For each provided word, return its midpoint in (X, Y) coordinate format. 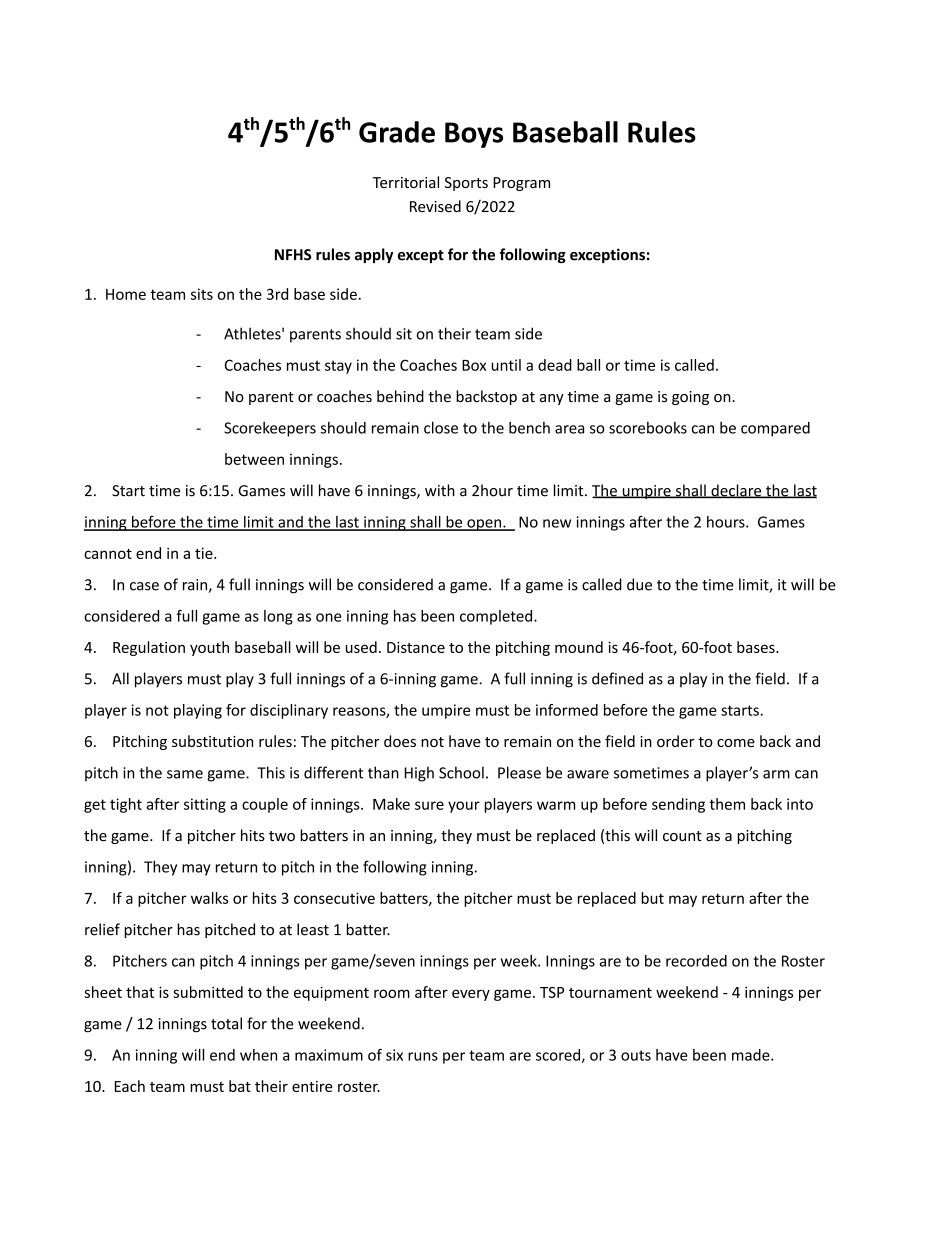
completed (497, 617)
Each (130, 1086)
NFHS (293, 255)
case (144, 586)
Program (521, 184)
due (639, 584)
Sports (466, 184)
